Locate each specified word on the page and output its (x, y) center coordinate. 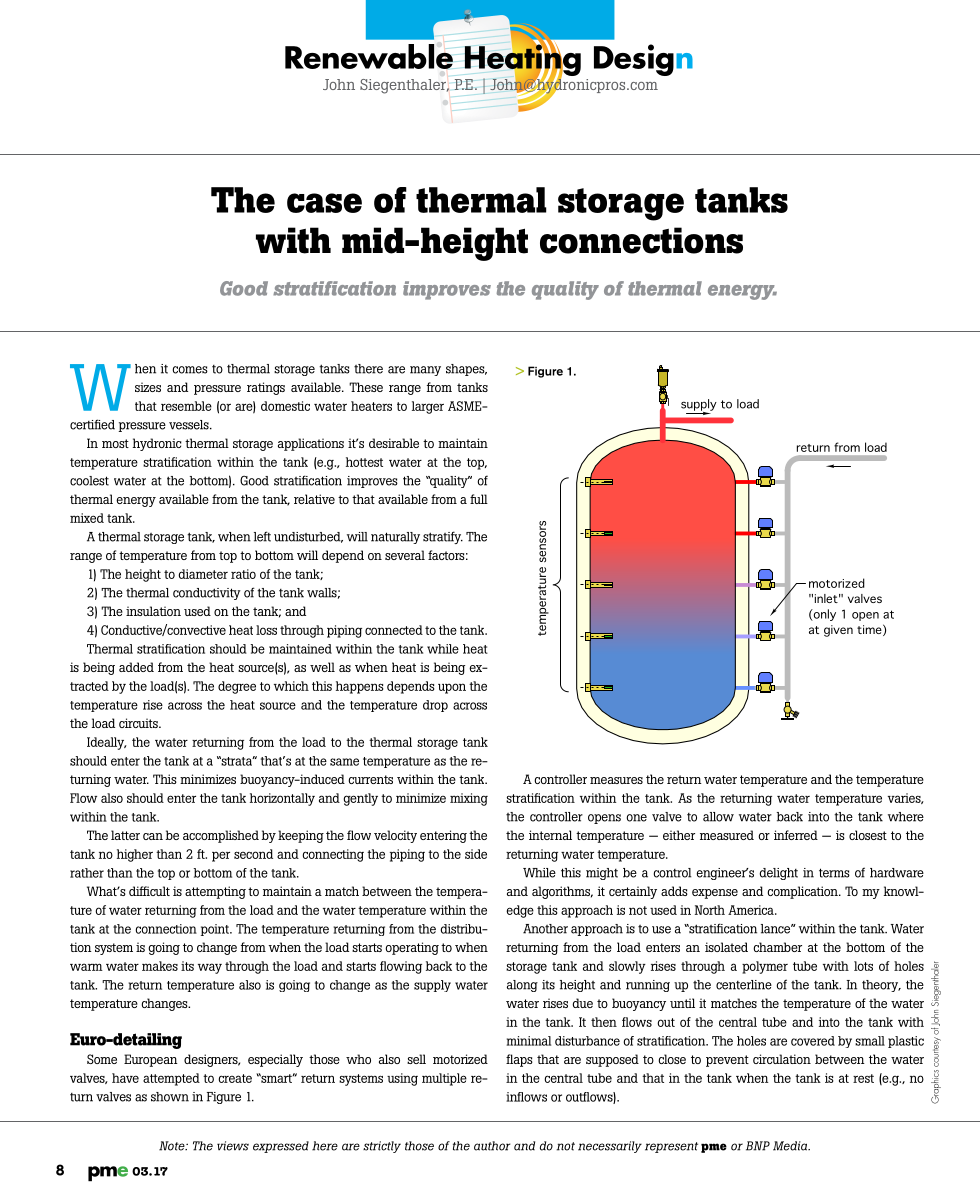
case (324, 203)
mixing (469, 799)
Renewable (369, 56)
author (492, 1146)
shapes (466, 370)
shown (170, 1097)
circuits (139, 723)
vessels (190, 425)
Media (791, 1146)
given (838, 631)
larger (428, 407)
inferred (796, 835)
